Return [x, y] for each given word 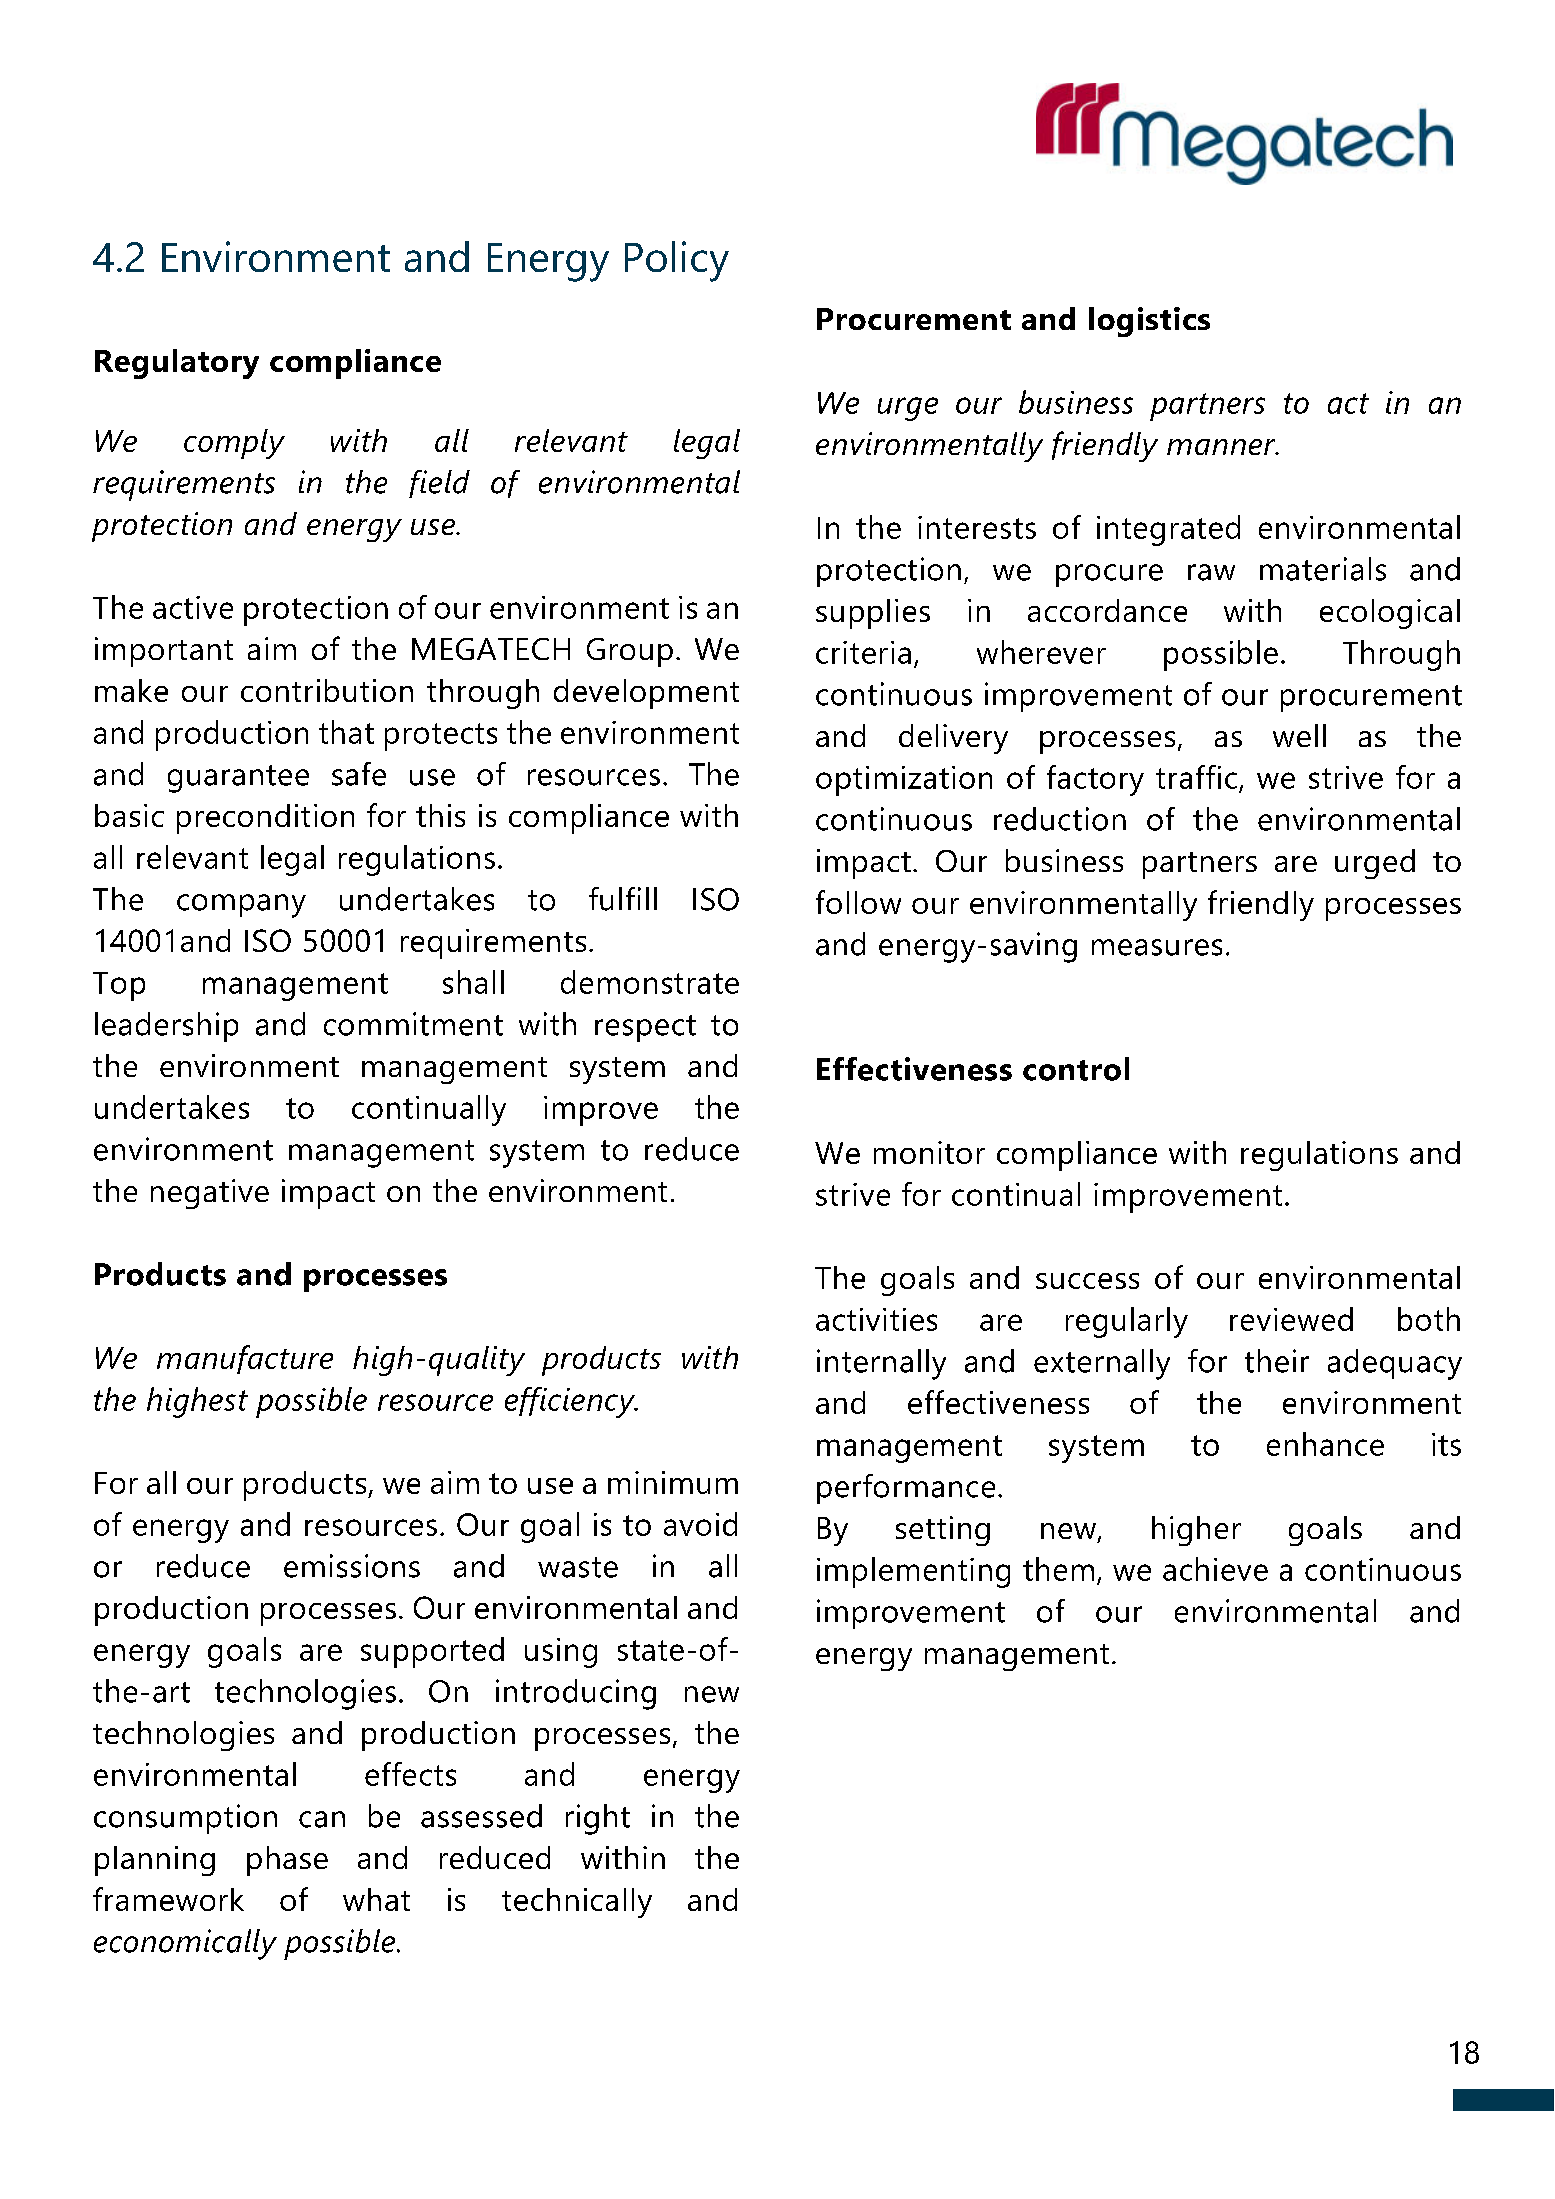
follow [858, 902]
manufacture [245, 1359]
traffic [1196, 777]
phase [287, 1861]
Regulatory [177, 364]
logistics [1149, 322]
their [1277, 1361]
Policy [677, 261]
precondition [265, 819]
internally [881, 1364]
